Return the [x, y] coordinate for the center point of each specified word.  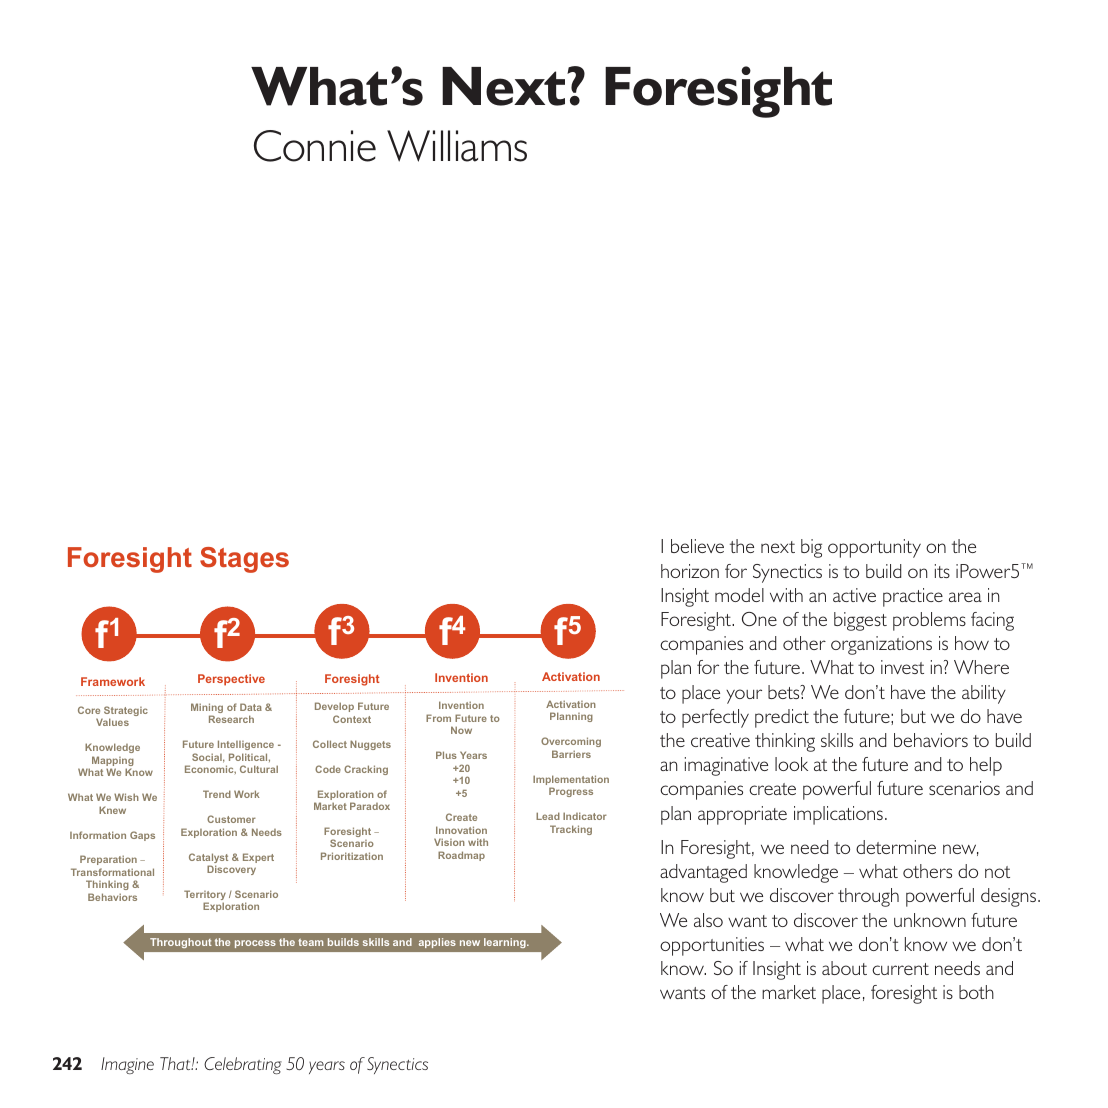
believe [697, 546]
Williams [457, 146]
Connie [315, 146]
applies [437, 943]
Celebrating [243, 1065]
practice [913, 597]
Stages [244, 560]
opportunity [874, 548]
